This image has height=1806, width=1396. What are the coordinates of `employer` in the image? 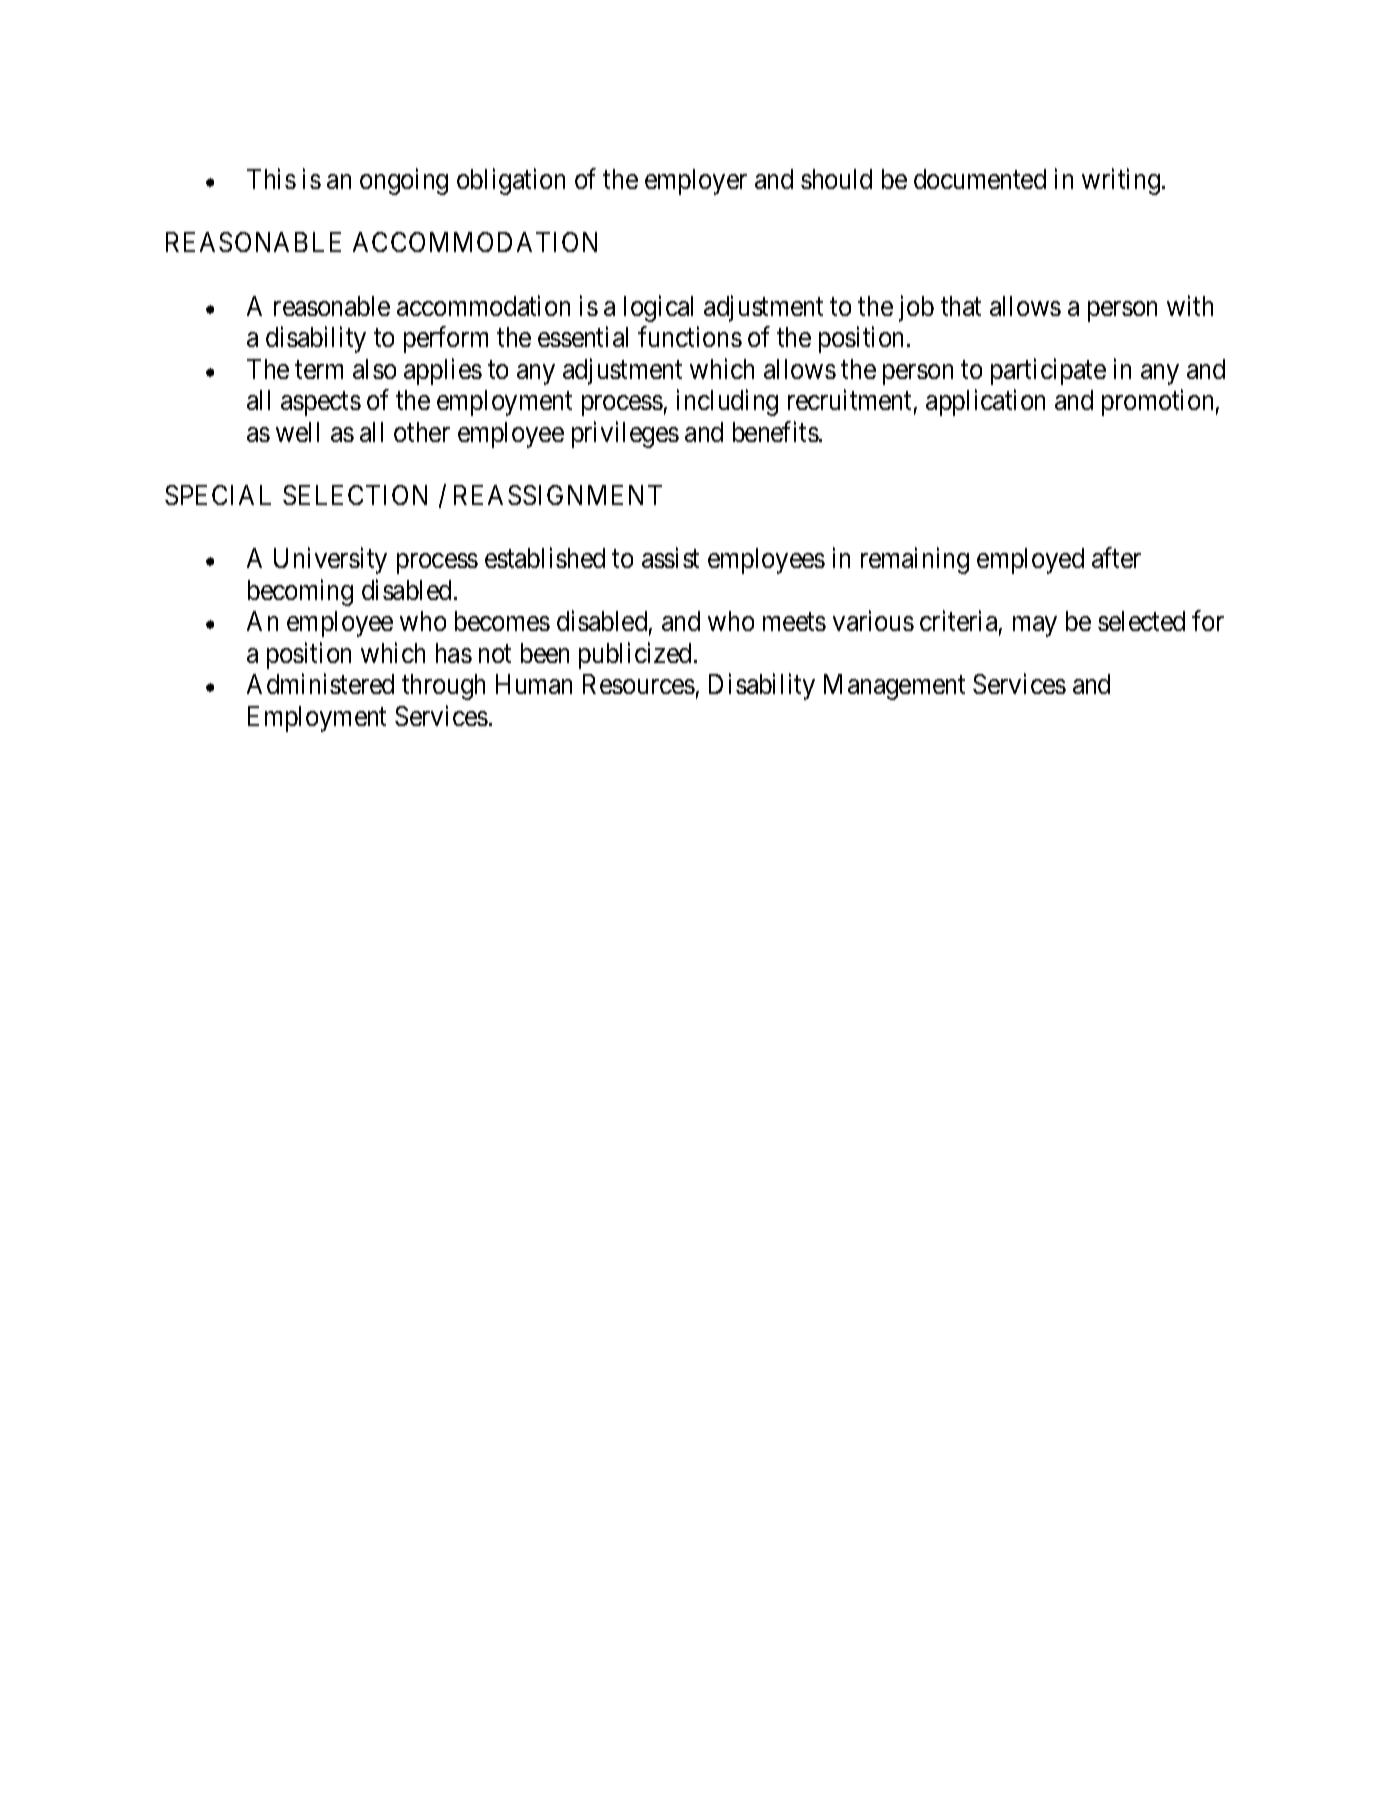 It's located at (696, 182).
